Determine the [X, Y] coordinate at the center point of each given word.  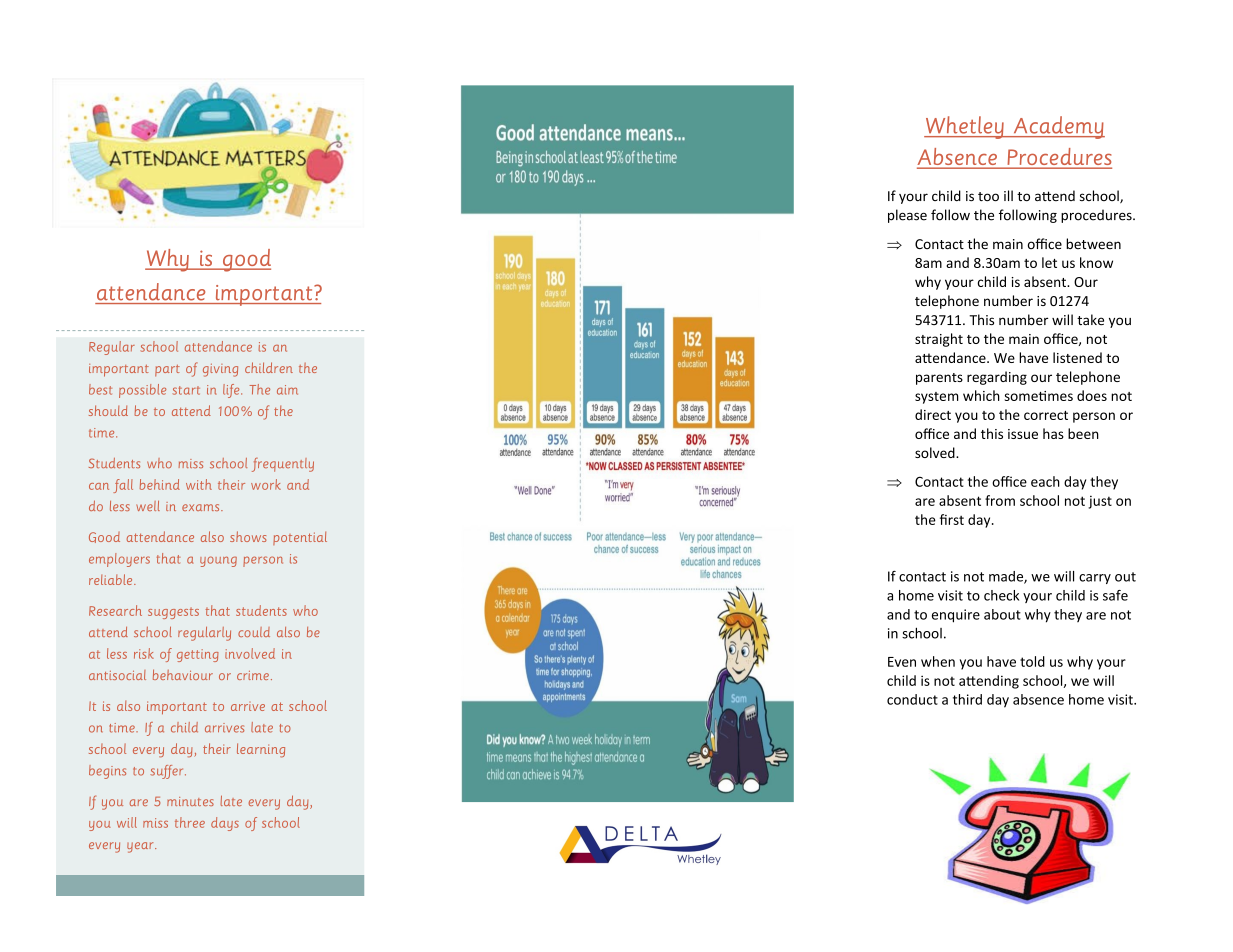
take [1090, 320]
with [199, 484]
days [225, 824]
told [1032, 661]
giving [220, 370]
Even [902, 662]
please [907, 216]
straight [939, 340]
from [1000, 500]
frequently [283, 465]
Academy [1058, 127]
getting [198, 655]
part [167, 371]
